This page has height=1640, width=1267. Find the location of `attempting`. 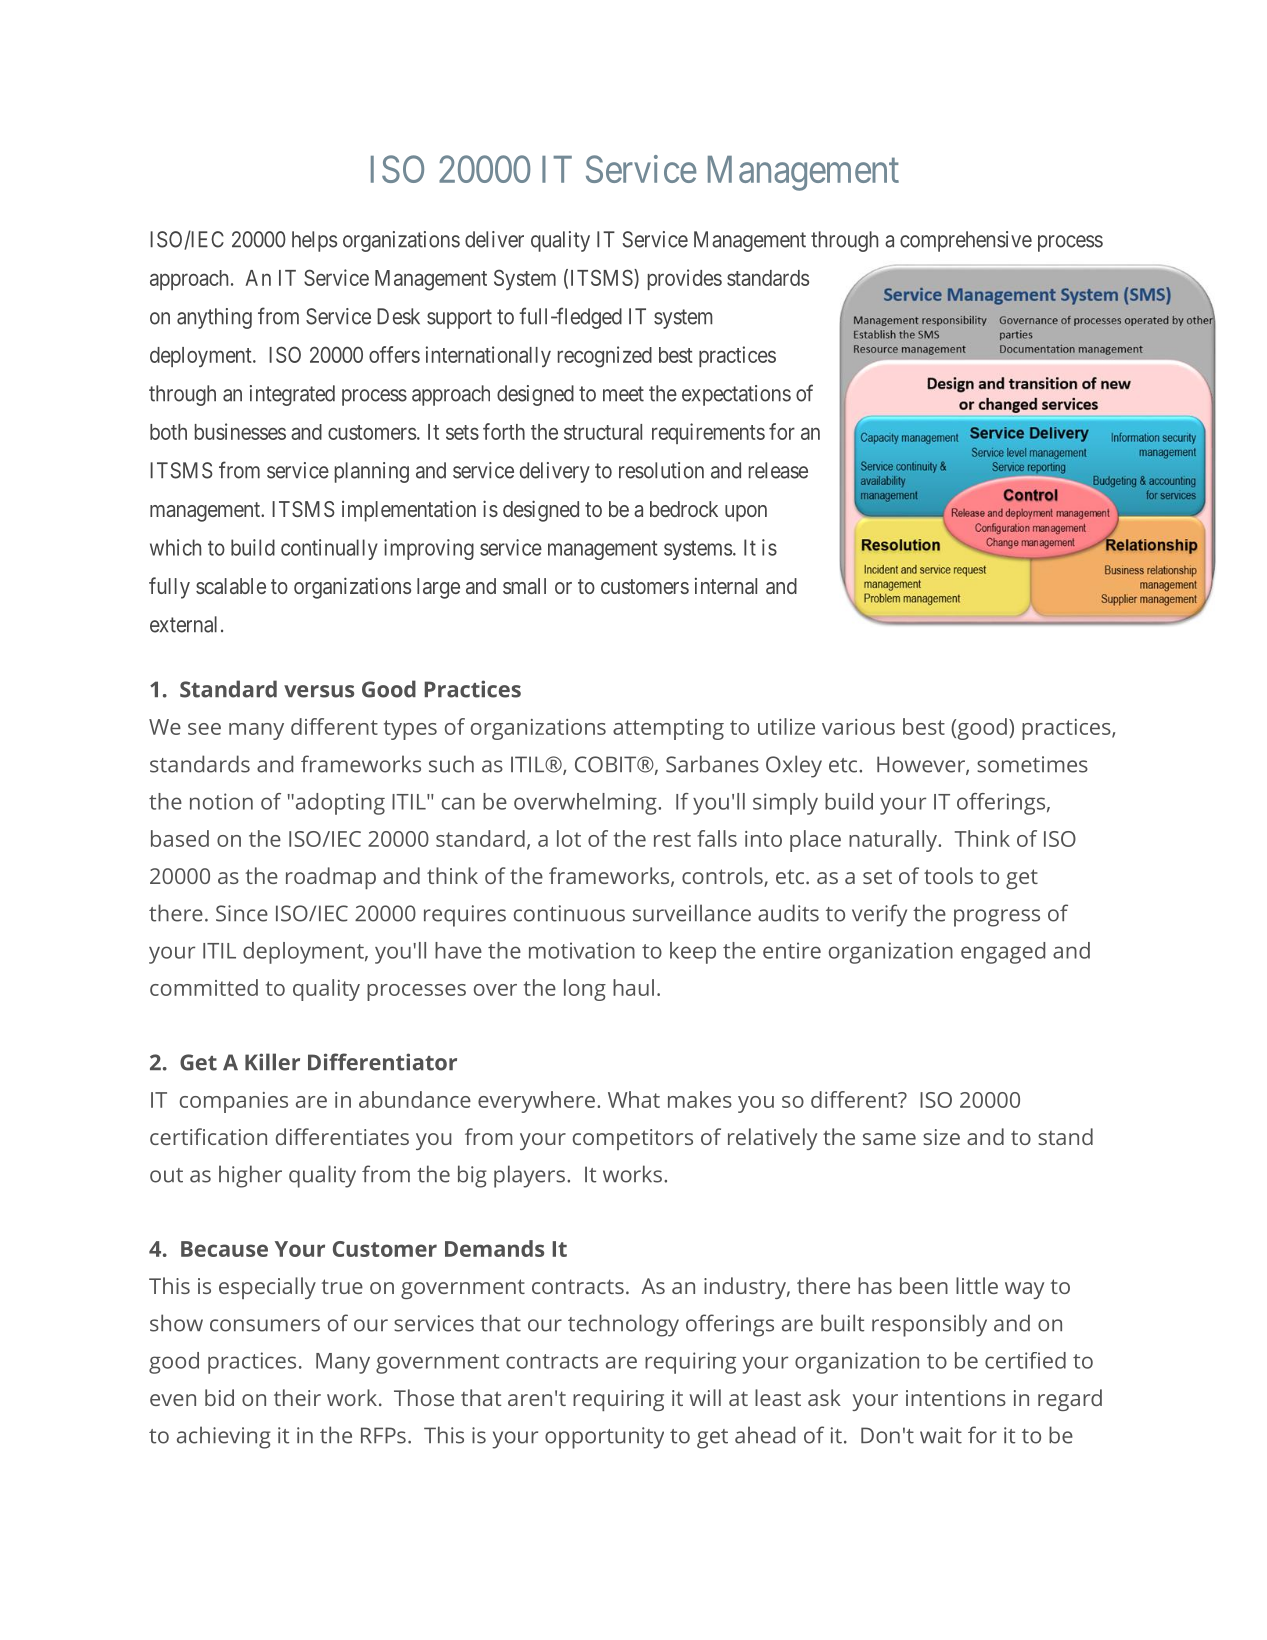

attempting is located at coordinates (668, 729).
